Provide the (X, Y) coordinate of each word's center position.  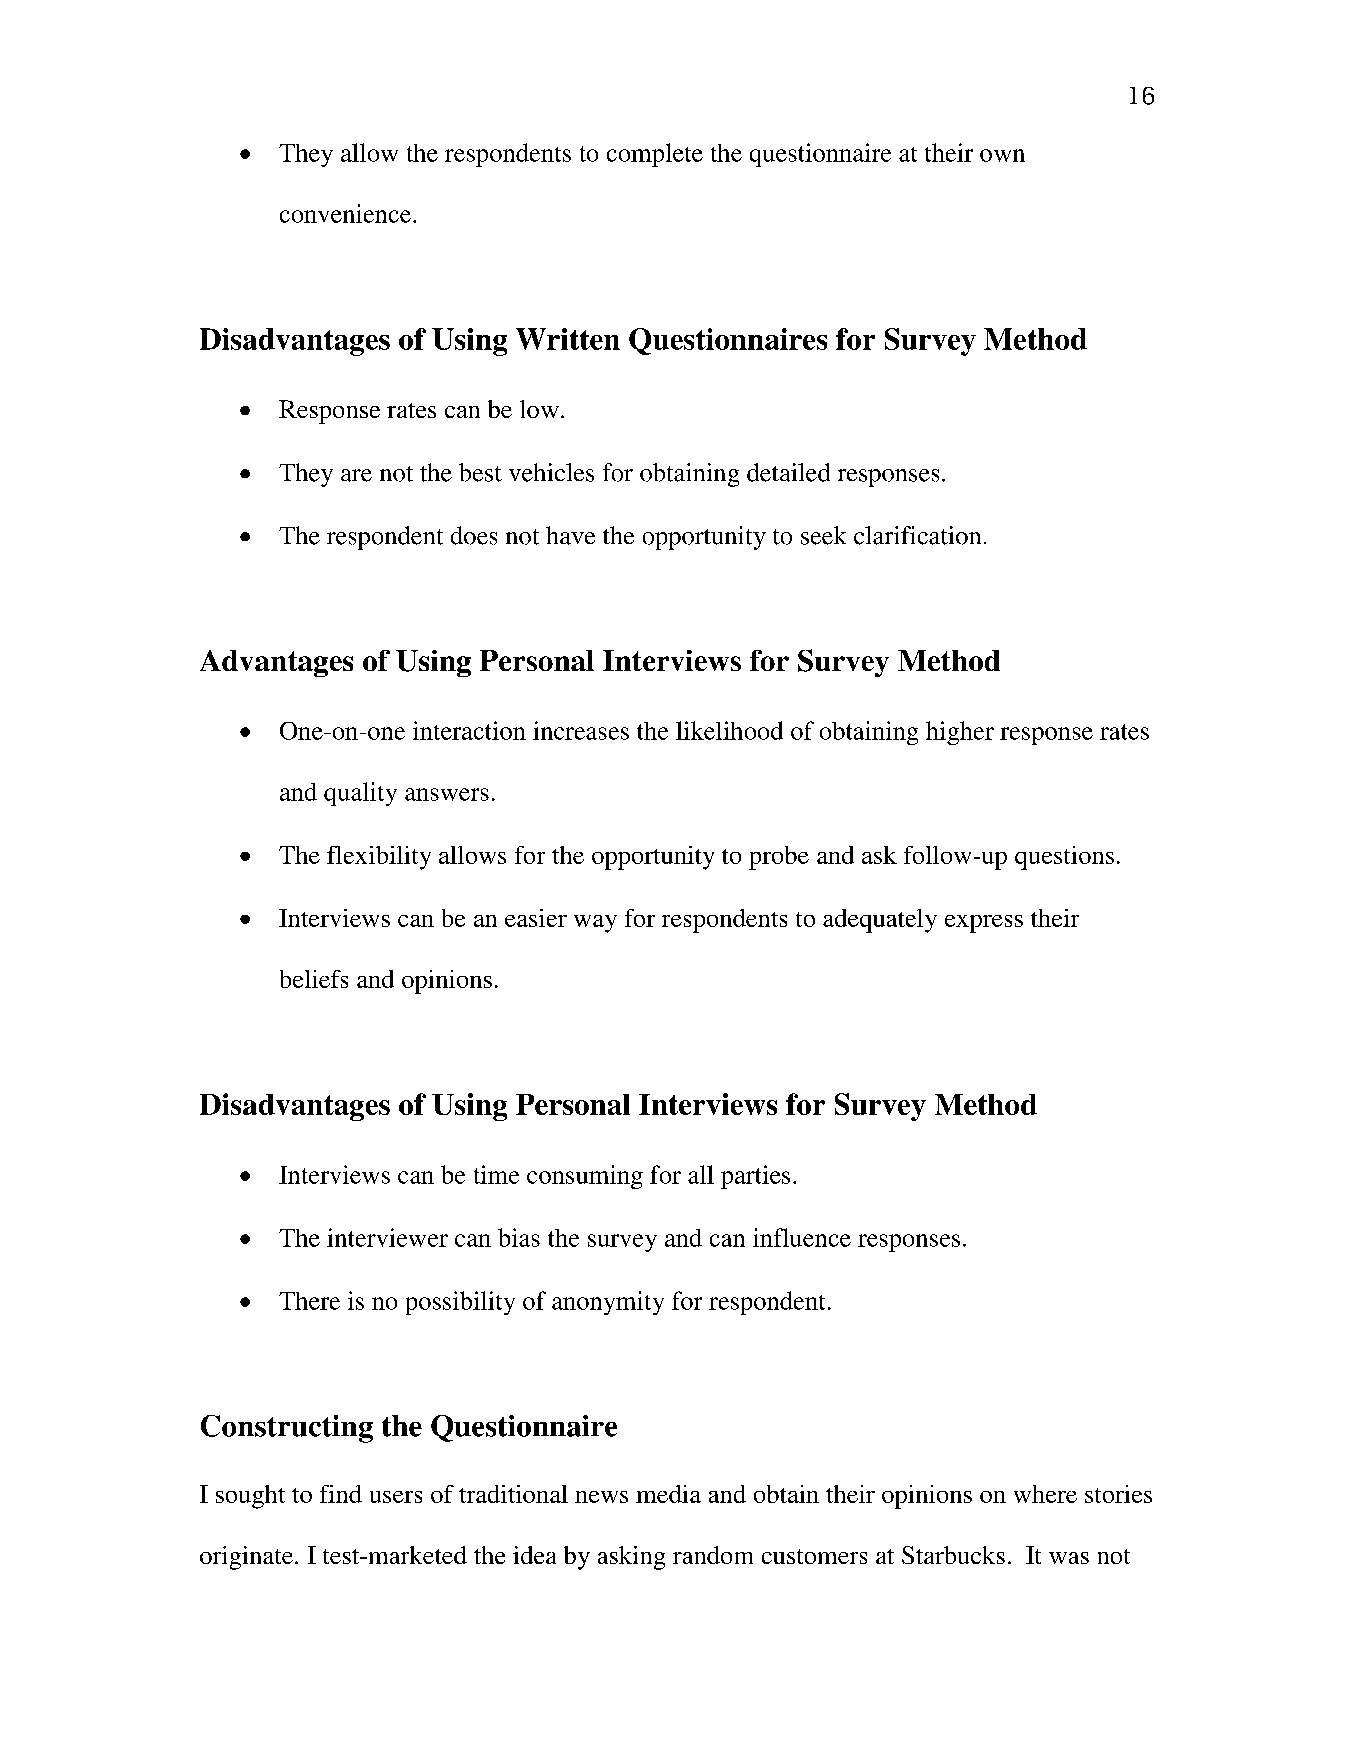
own (1002, 155)
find (341, 1494)
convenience (347, 213)
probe (779, 858)
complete (655, 155)
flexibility (379, 858)
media (668, 1494)
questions (1064, 858)
